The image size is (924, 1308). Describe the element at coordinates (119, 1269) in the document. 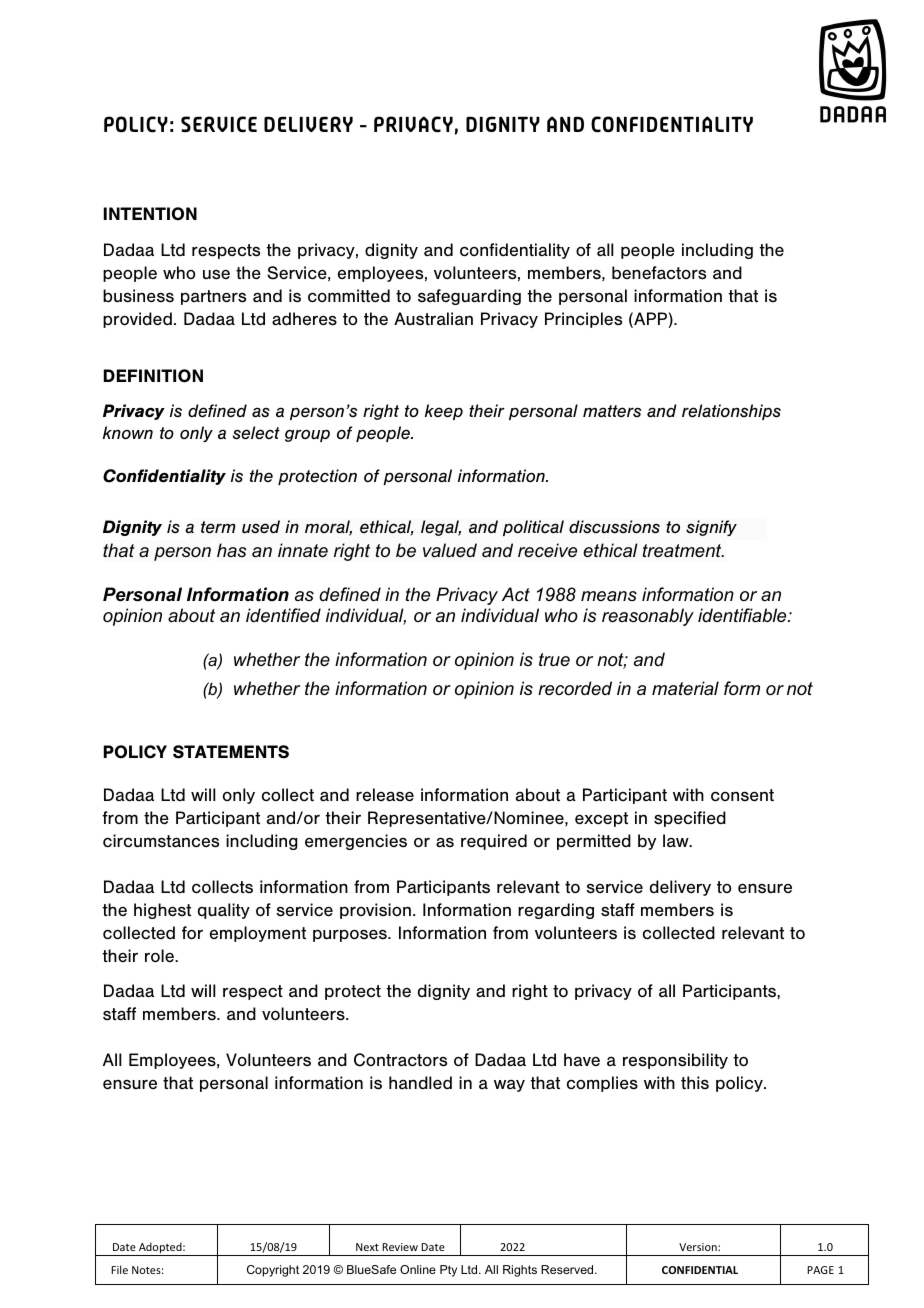

I see `File` at that location.
